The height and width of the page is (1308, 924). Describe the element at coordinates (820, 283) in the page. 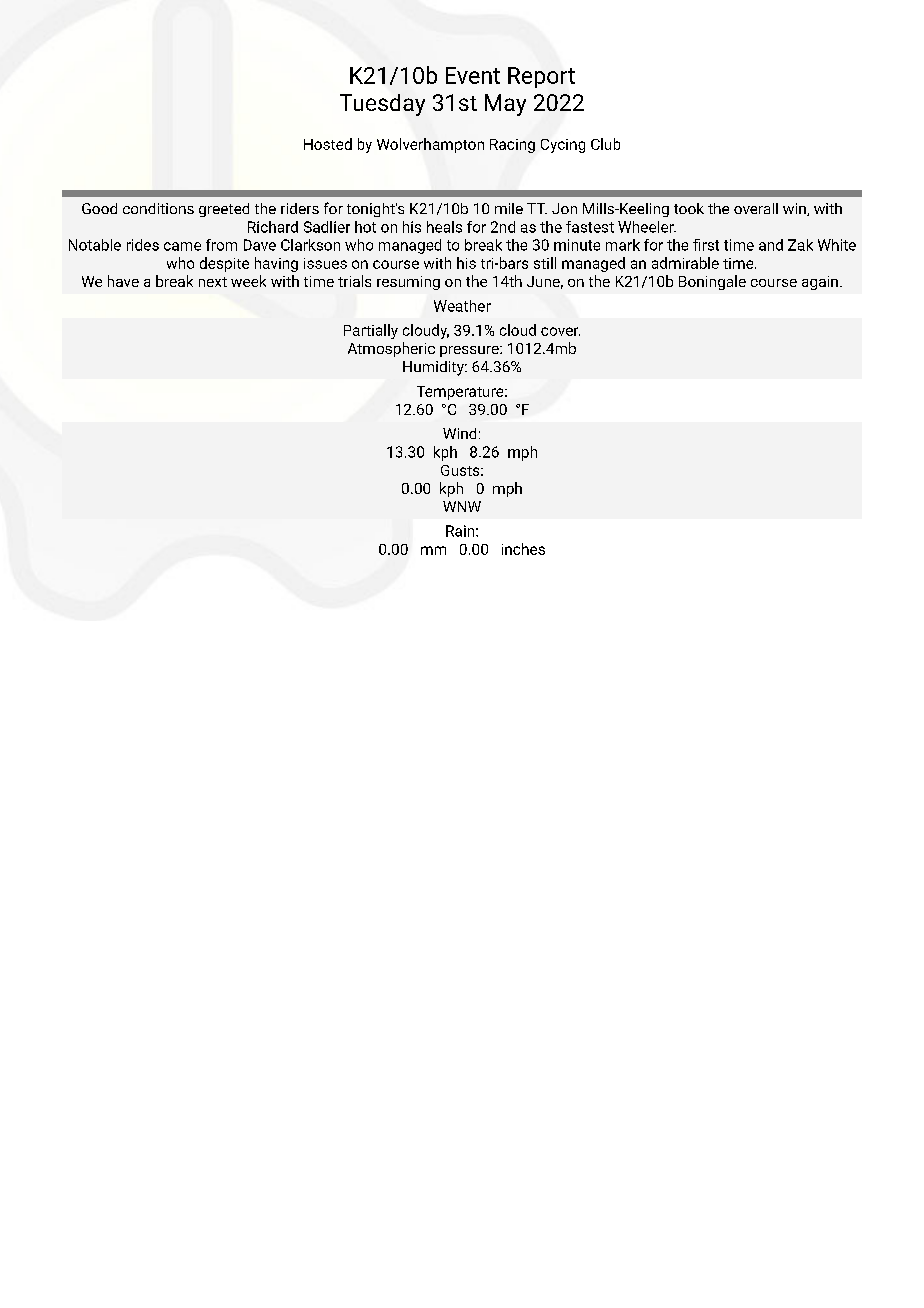

I see `again` at that location.
